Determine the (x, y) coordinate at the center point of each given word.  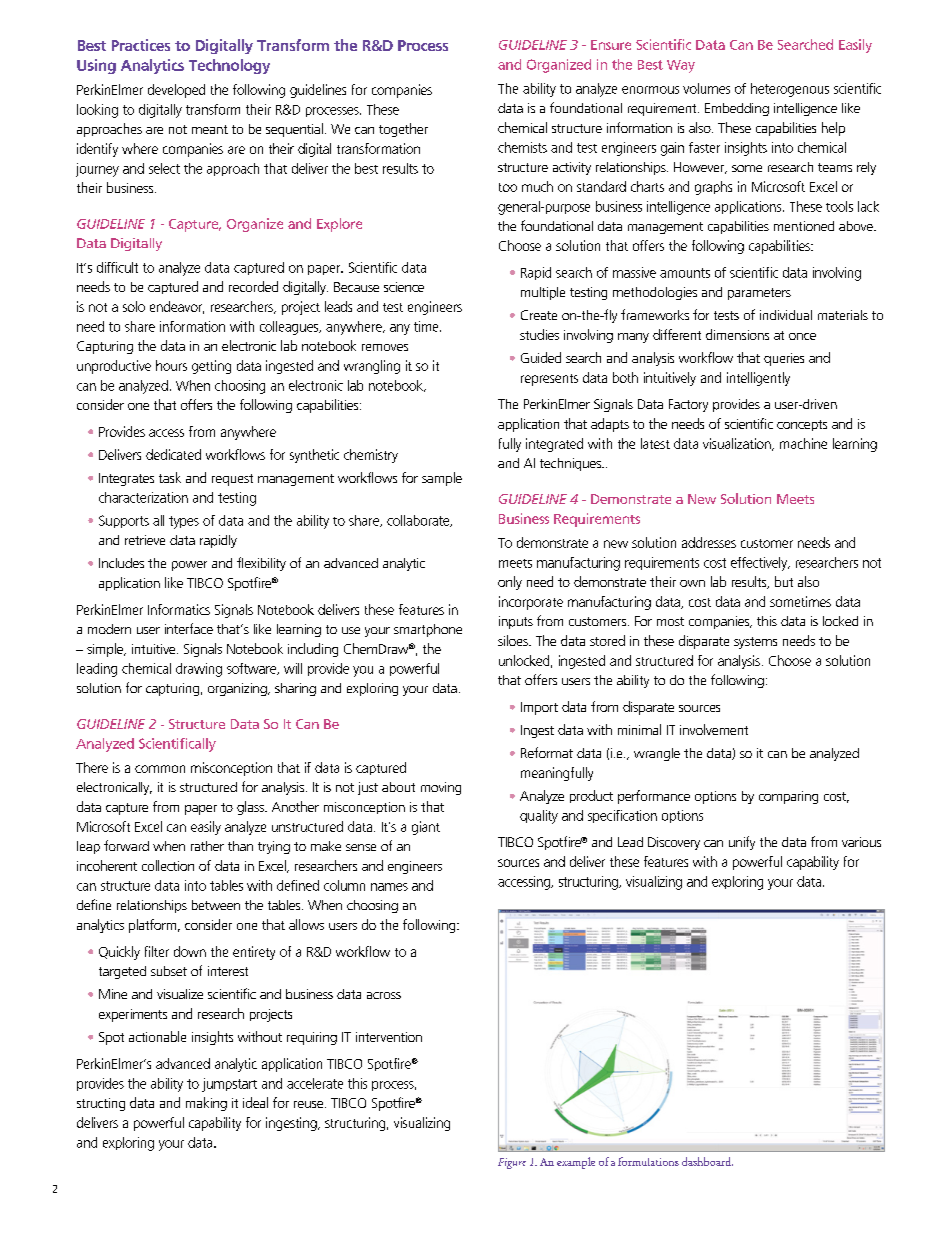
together (403, 130)
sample (442, 479)
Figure (512, 1163)
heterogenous (790, 90)
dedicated (173, 454)
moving (441, 788)
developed (176, 91)
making (206, 1104)
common (160, 769)
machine (803, 443)
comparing (788, 797)
